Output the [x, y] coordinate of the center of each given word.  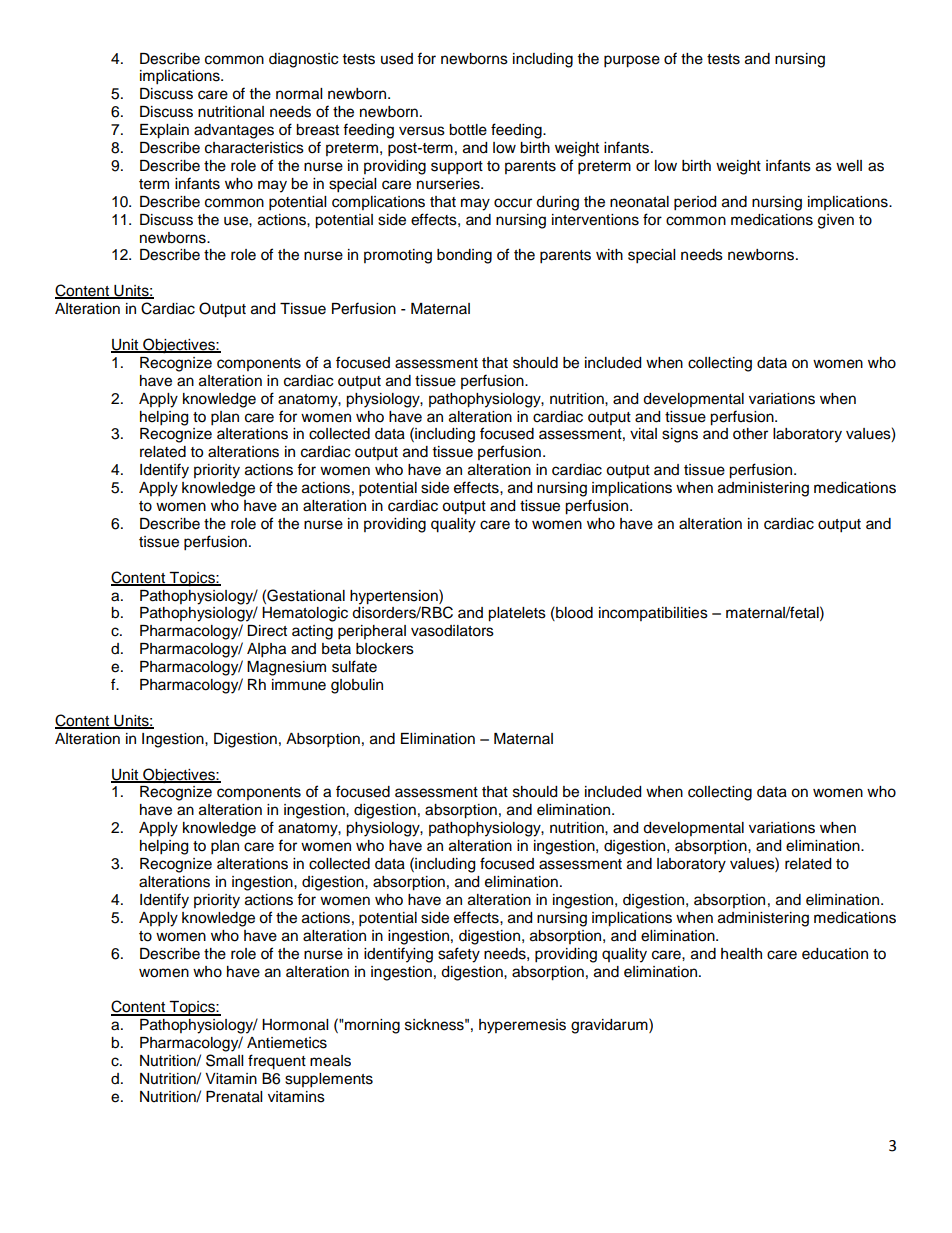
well [849, 166]
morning [371, 1026]
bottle [468, 130]
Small [224, 1060]
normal [299, 94]
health [741, 954]
